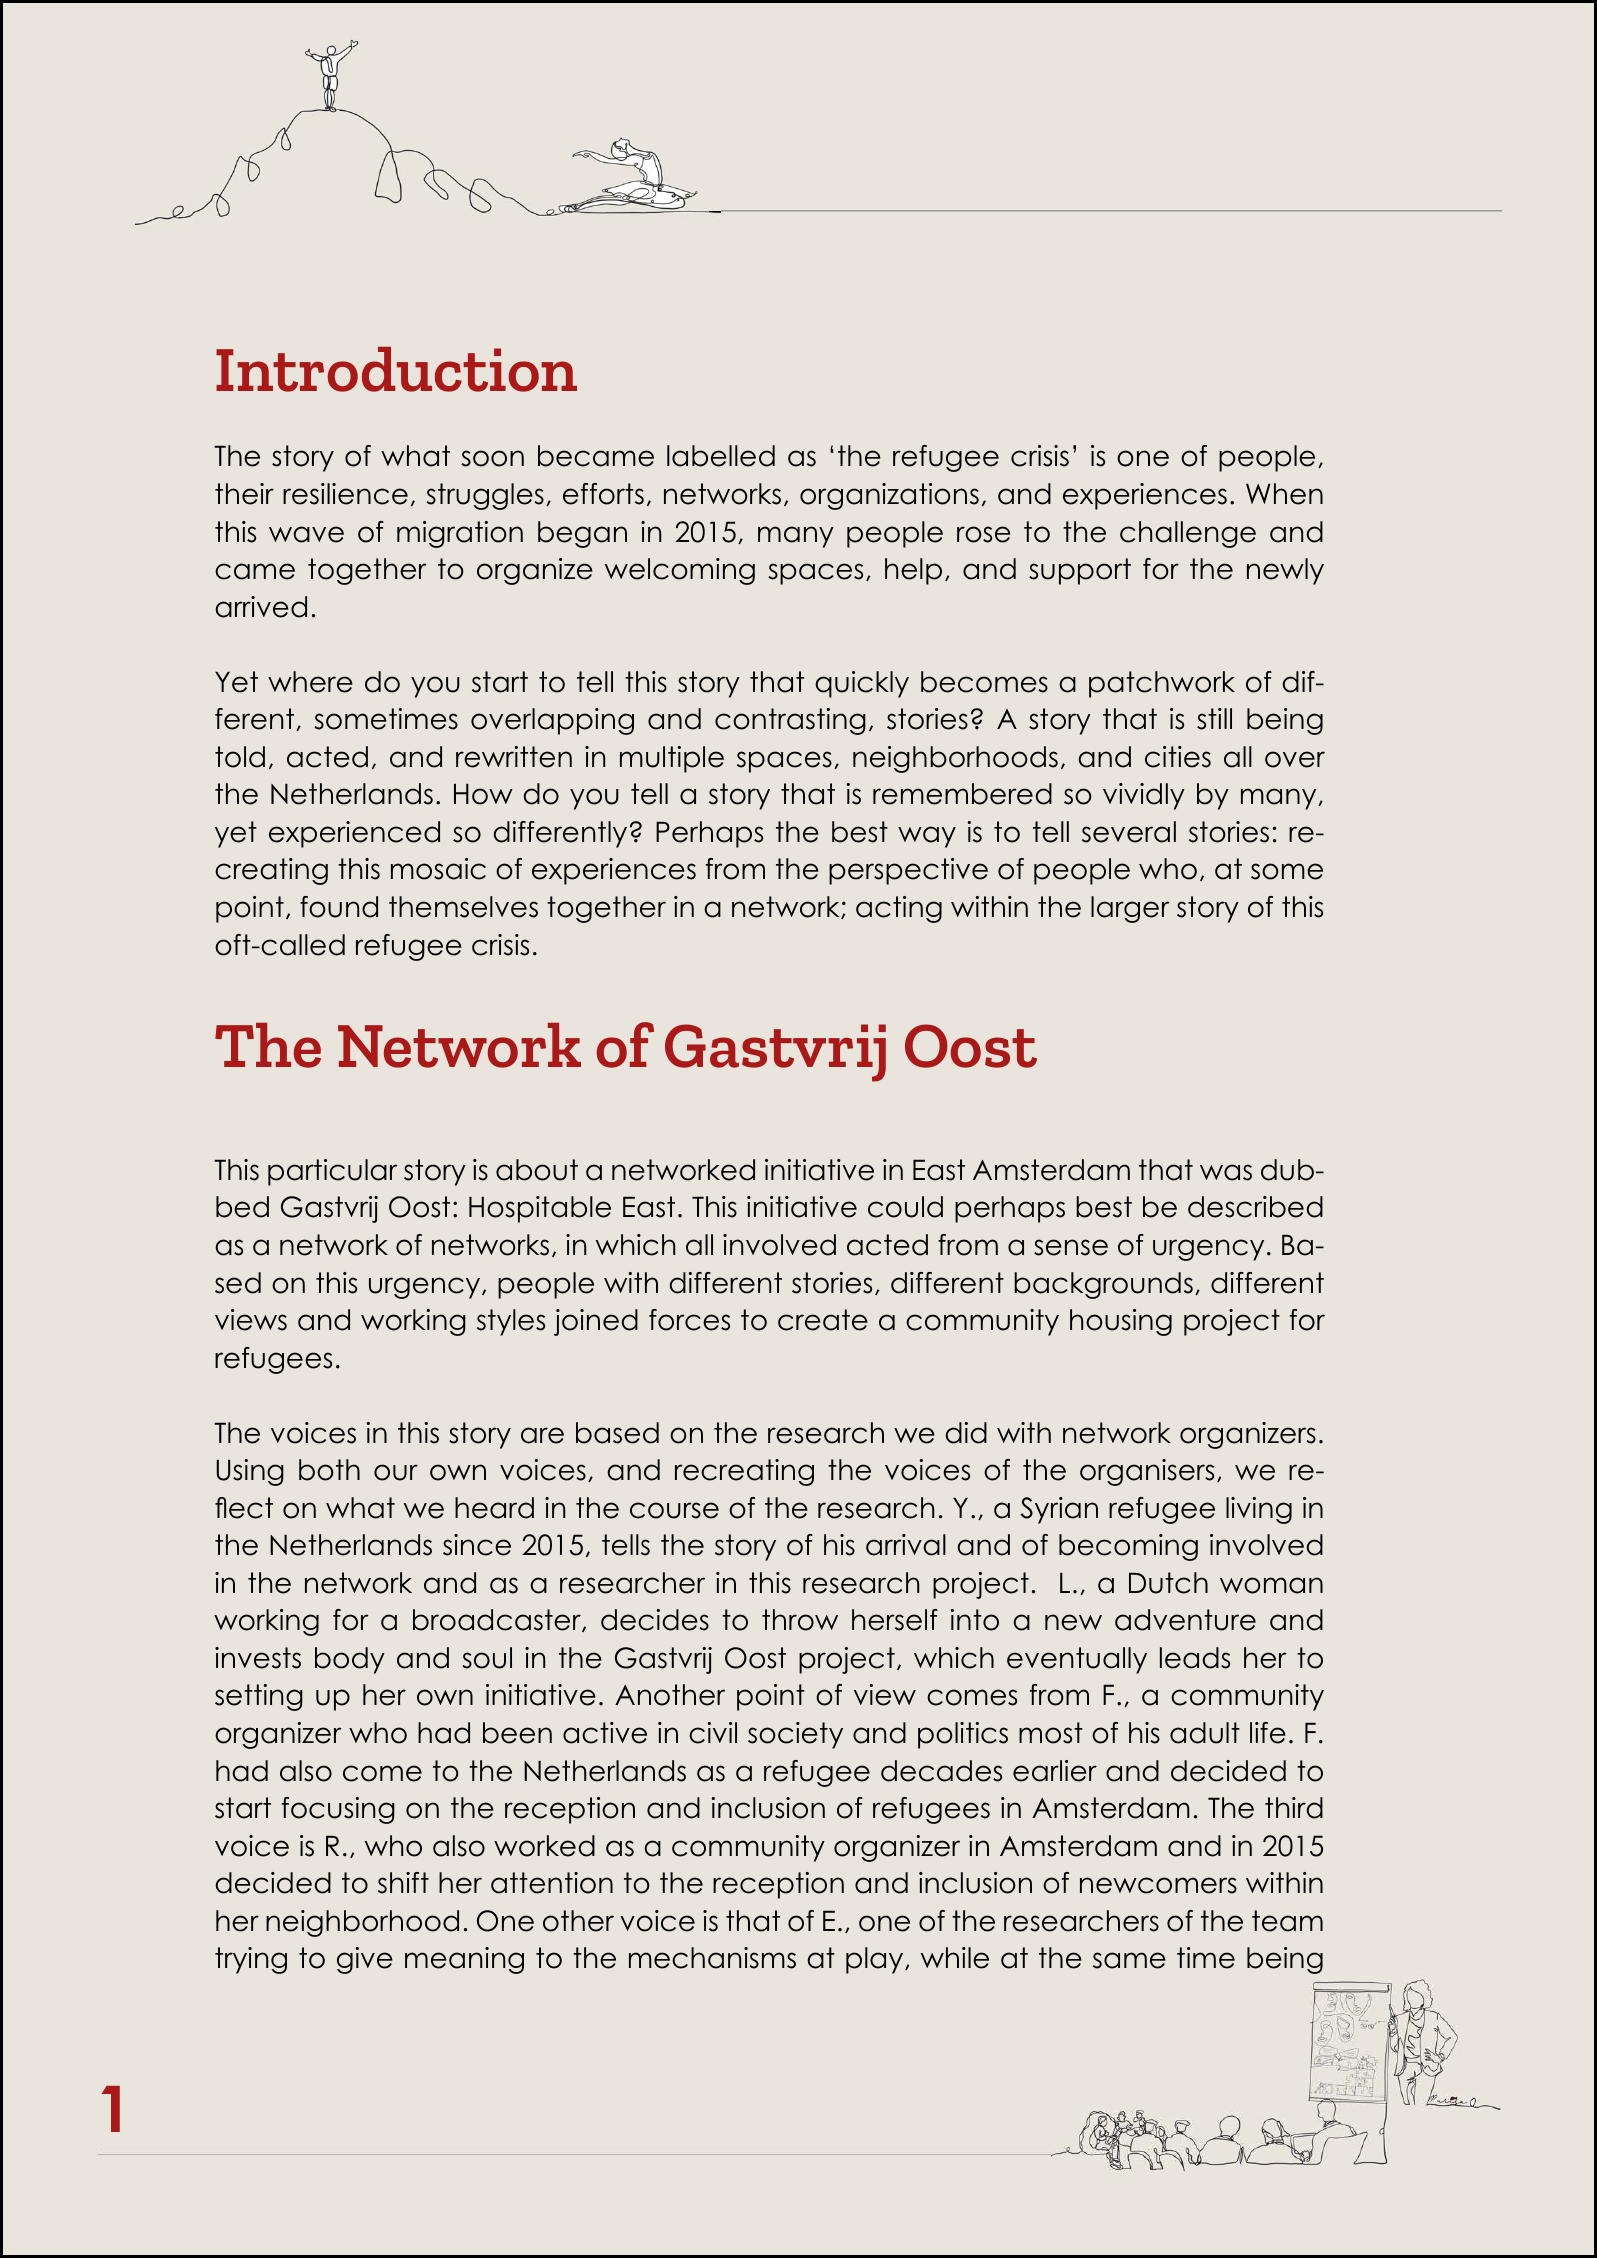 This screenshot has width=1597, height=2258. I want to click on experienced, so click(354, 834).
